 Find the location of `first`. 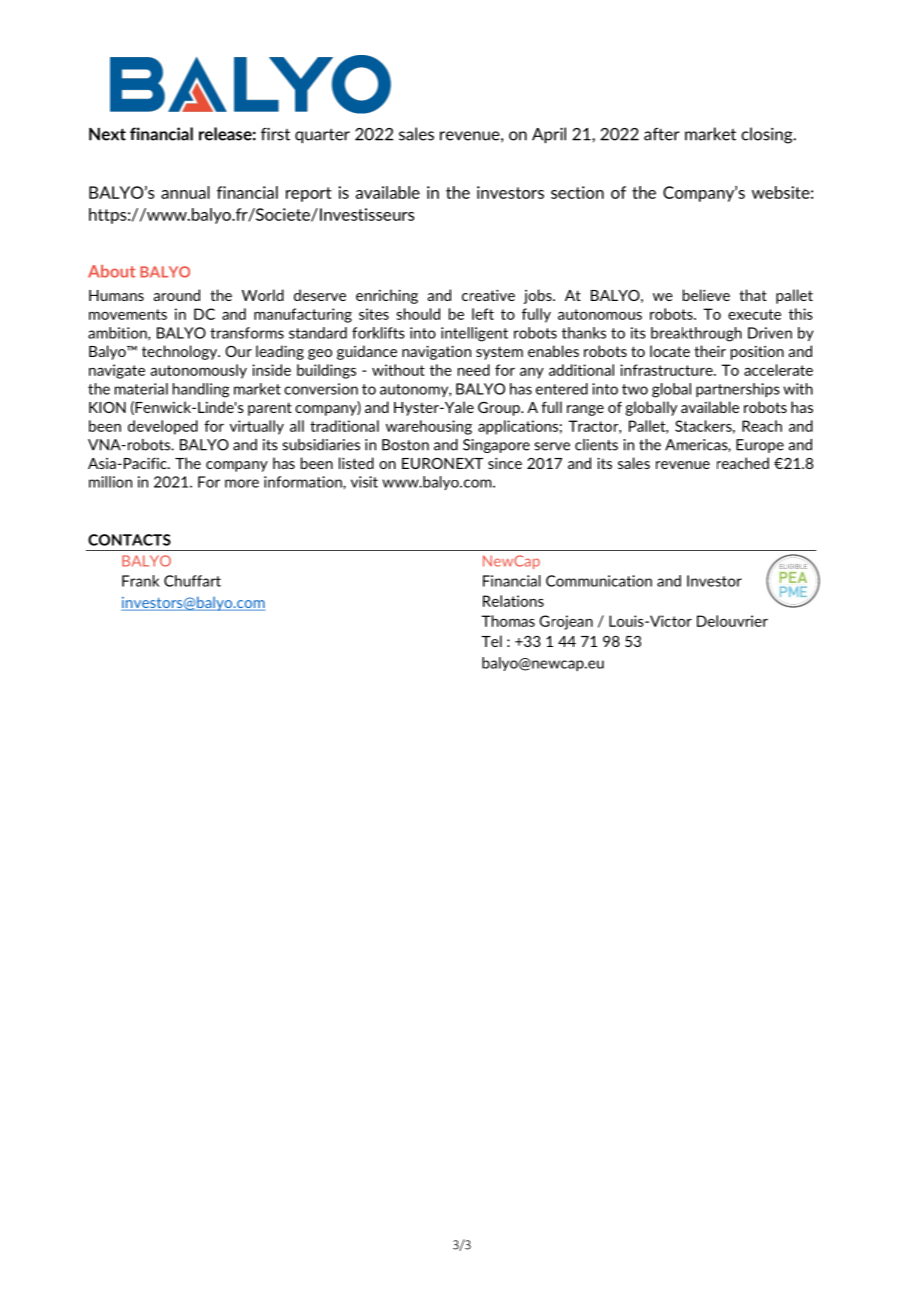

first is located at coordinates (275, 134).
